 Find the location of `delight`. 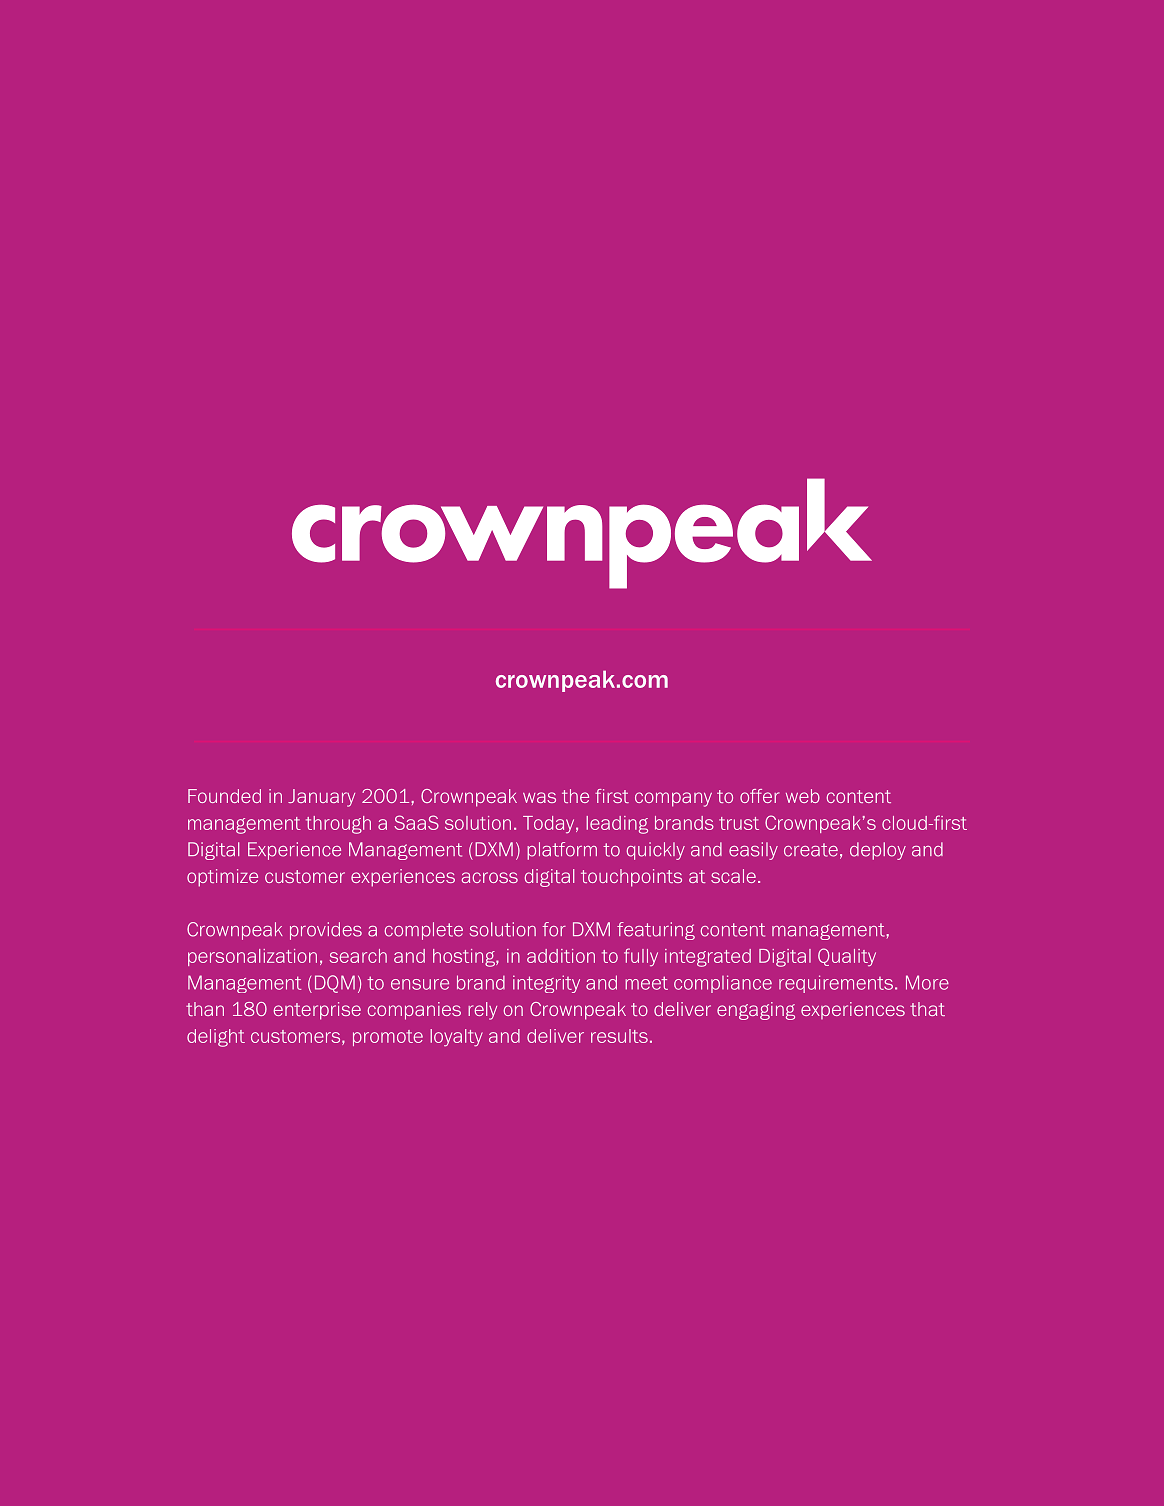

delight is located at coordinates (216, 1038).
